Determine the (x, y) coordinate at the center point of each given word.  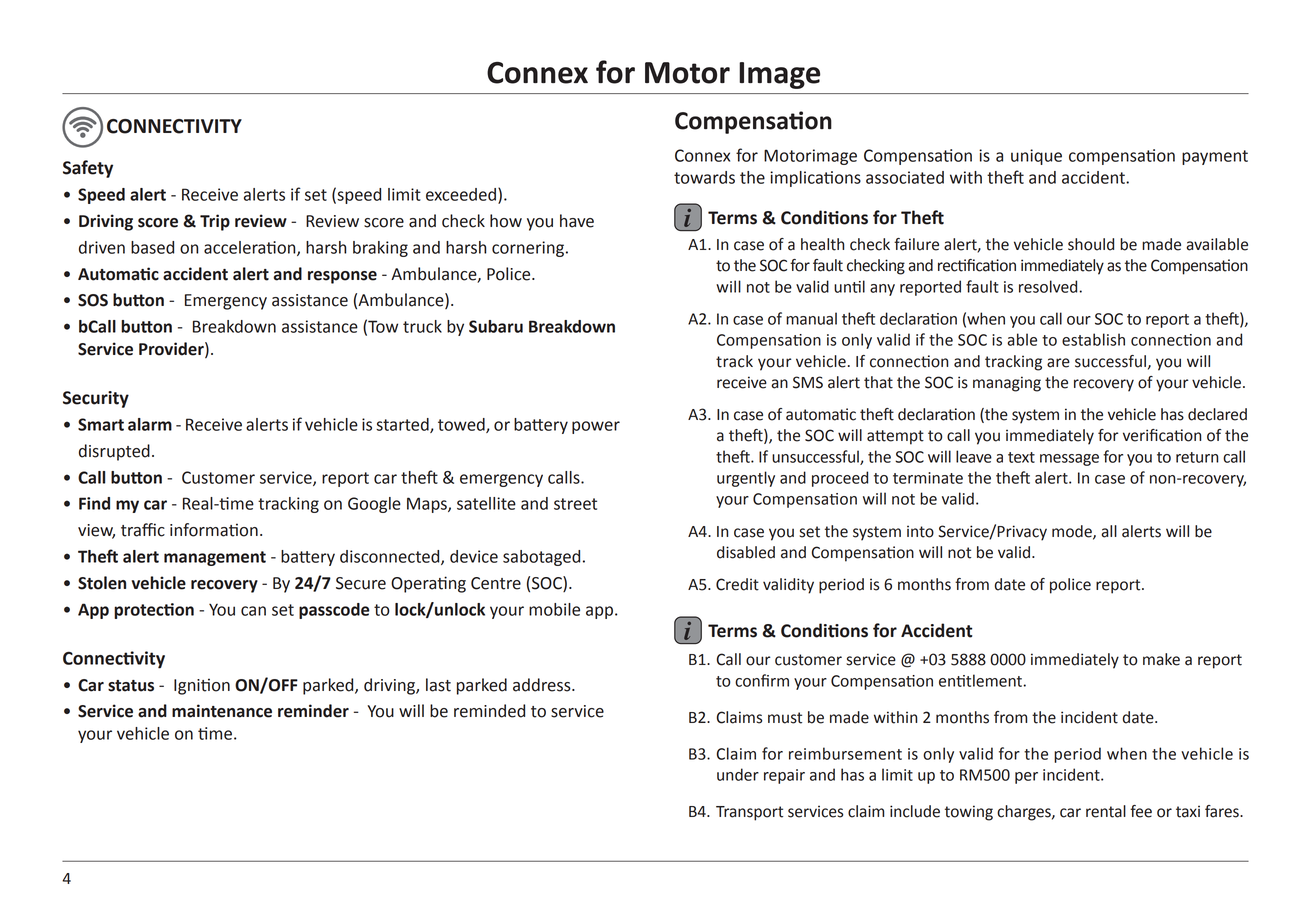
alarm (150, 424)
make (1161, 659)
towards (704, 177)
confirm (762, 680)
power (596, 427)
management (215, 558)
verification (1162, 435)
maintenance (222, 711)
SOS (93, 300)
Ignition (202, 686)
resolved (1049, 286)
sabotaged (541, 558)
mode (1073, 532)
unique (1036, 157)
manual (811, 318)
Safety (88, 169)
